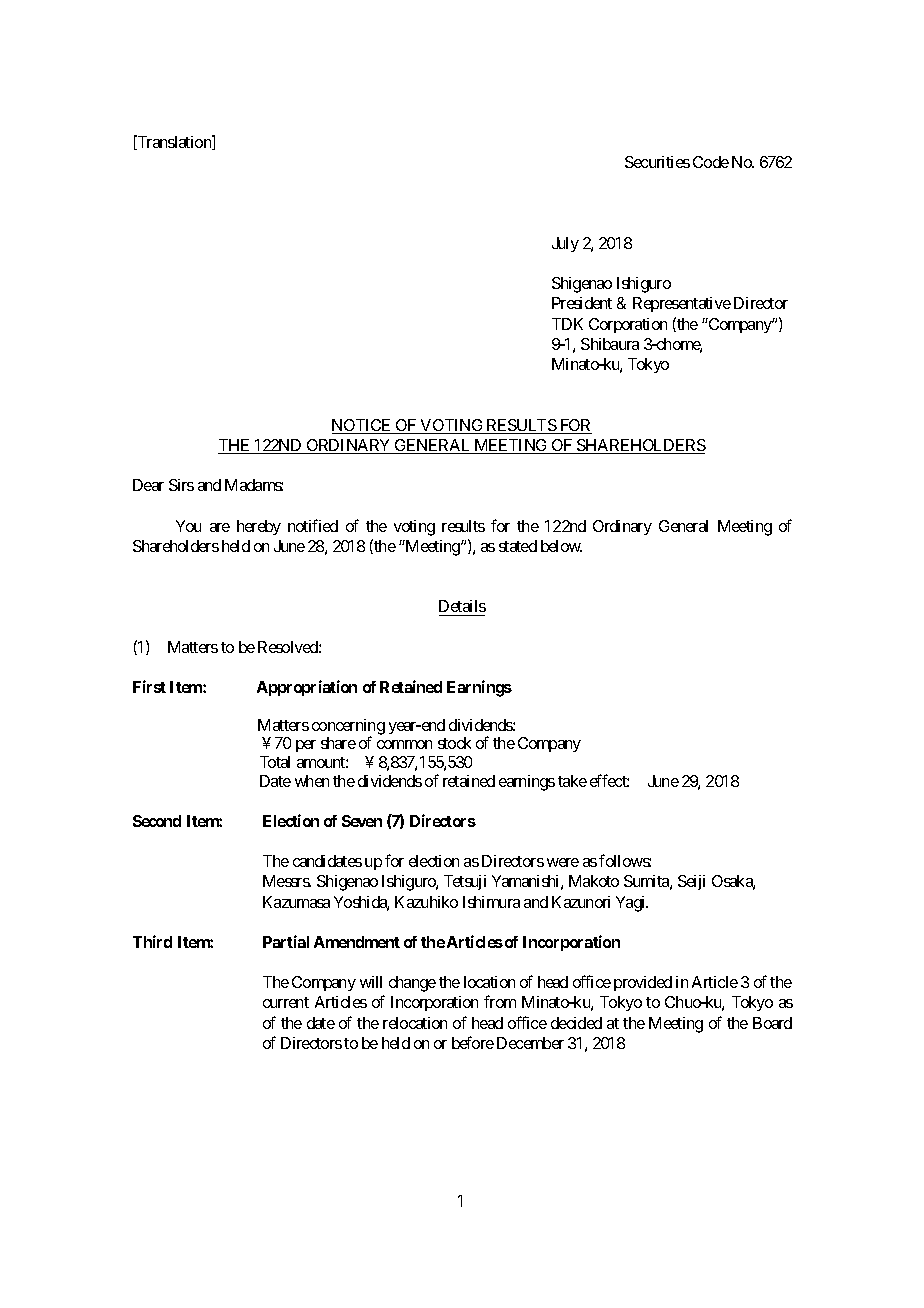 The width and height of the screenshot is (924, 1308). Describe the element at coordinates (286, 941) in the screenshot. I see `Partial` at that location.
